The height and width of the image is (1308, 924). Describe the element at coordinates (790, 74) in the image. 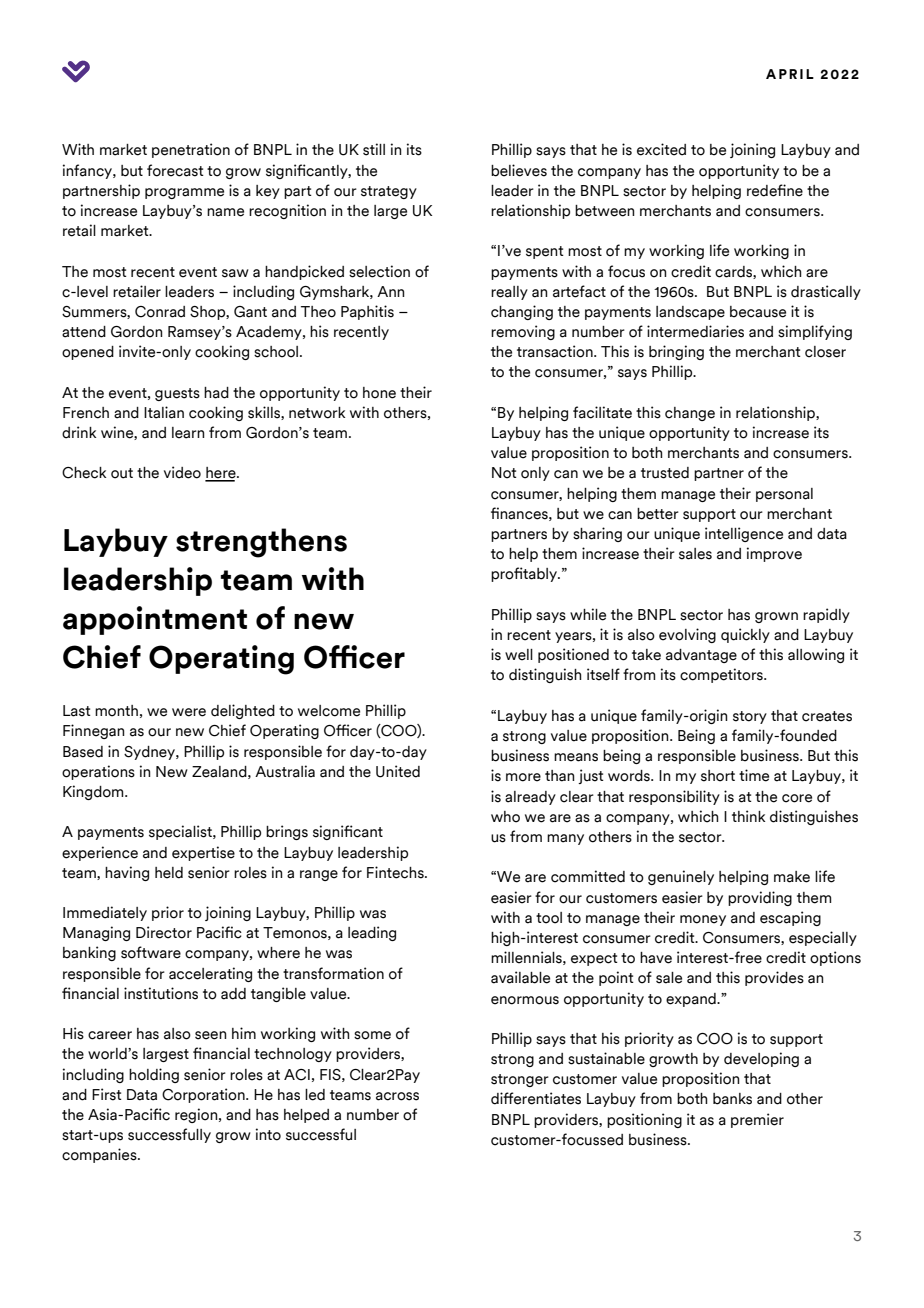

I see `APRIL` at that location.
